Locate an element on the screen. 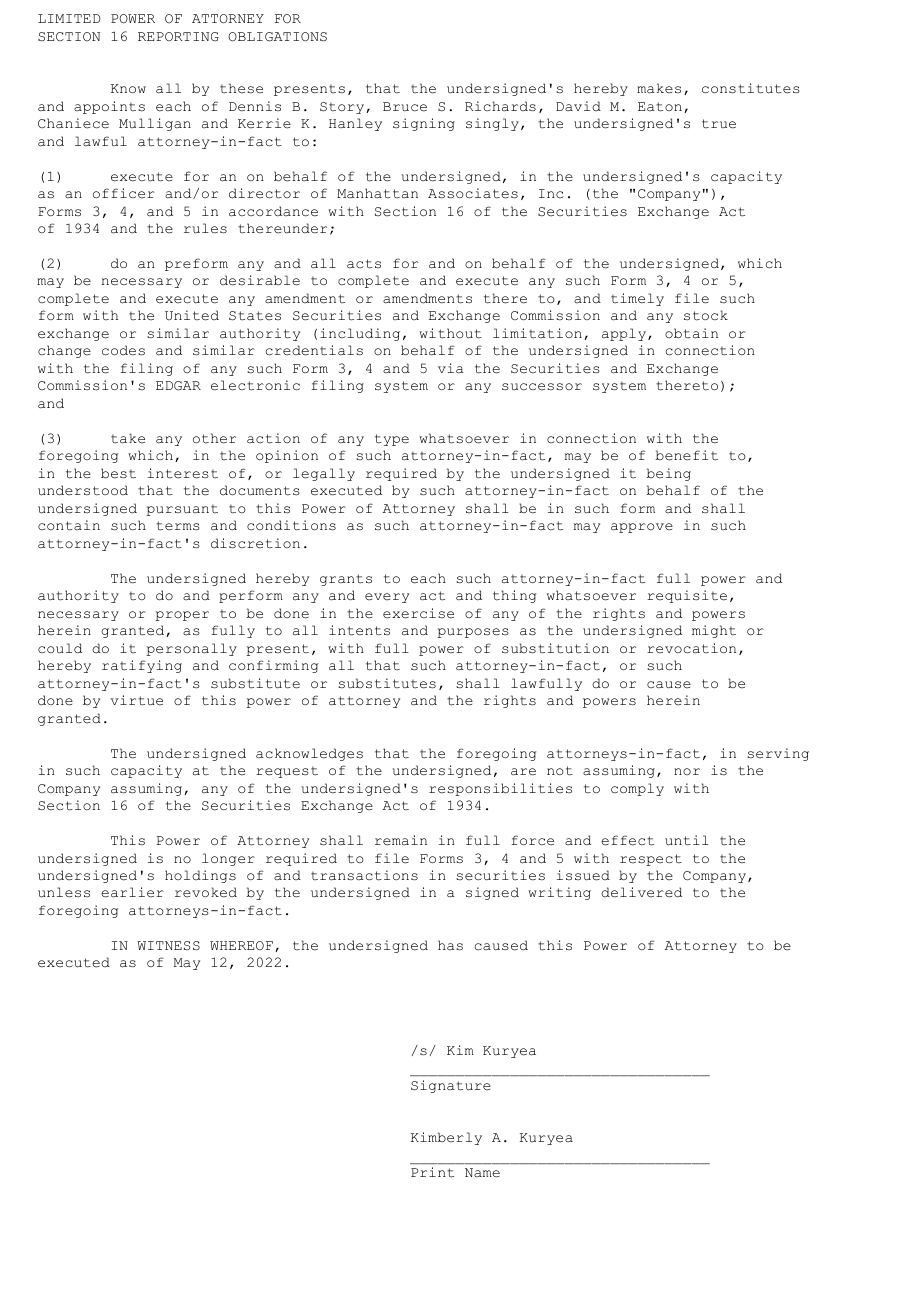 The width and height of the screenshot is (924, 1308). WITNESS is located at coordinates (168, 946).
